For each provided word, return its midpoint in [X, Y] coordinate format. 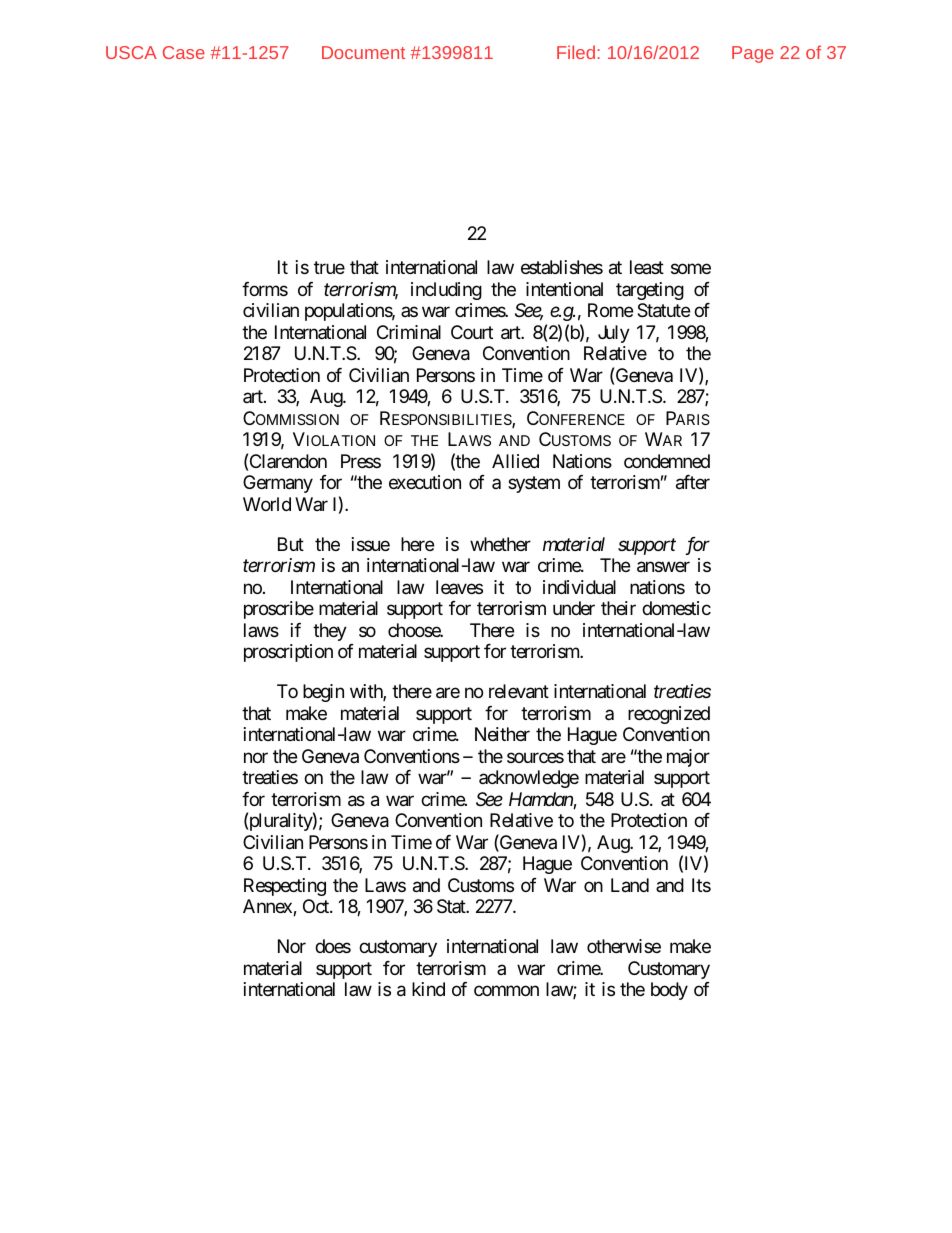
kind [428, 989]
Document [363, 52]
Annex [268, 907]
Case [184, 52]
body [669, 991]
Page [753, 54]
